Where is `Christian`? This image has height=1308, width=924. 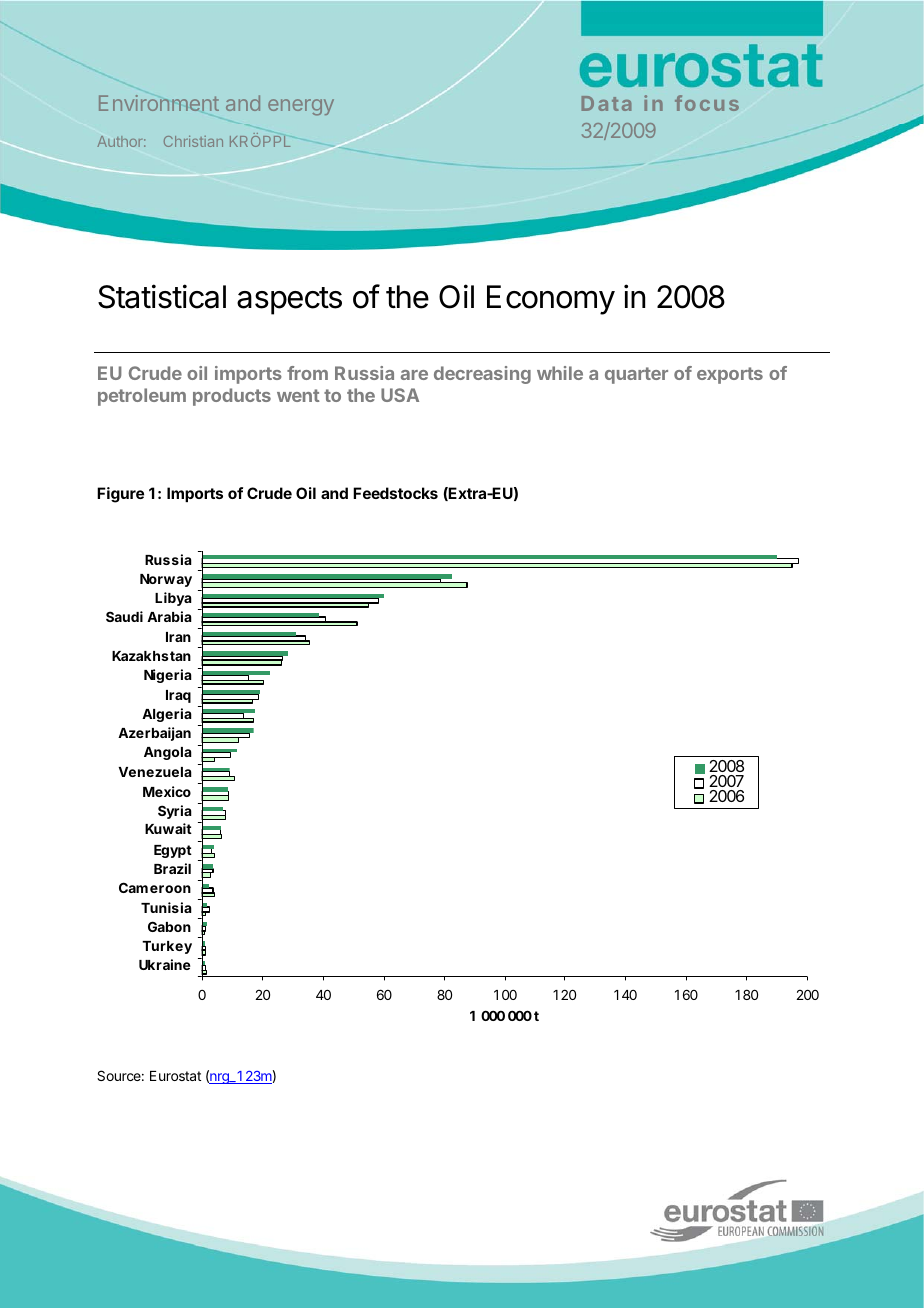 Christian is located at coordinates (193, 141).
